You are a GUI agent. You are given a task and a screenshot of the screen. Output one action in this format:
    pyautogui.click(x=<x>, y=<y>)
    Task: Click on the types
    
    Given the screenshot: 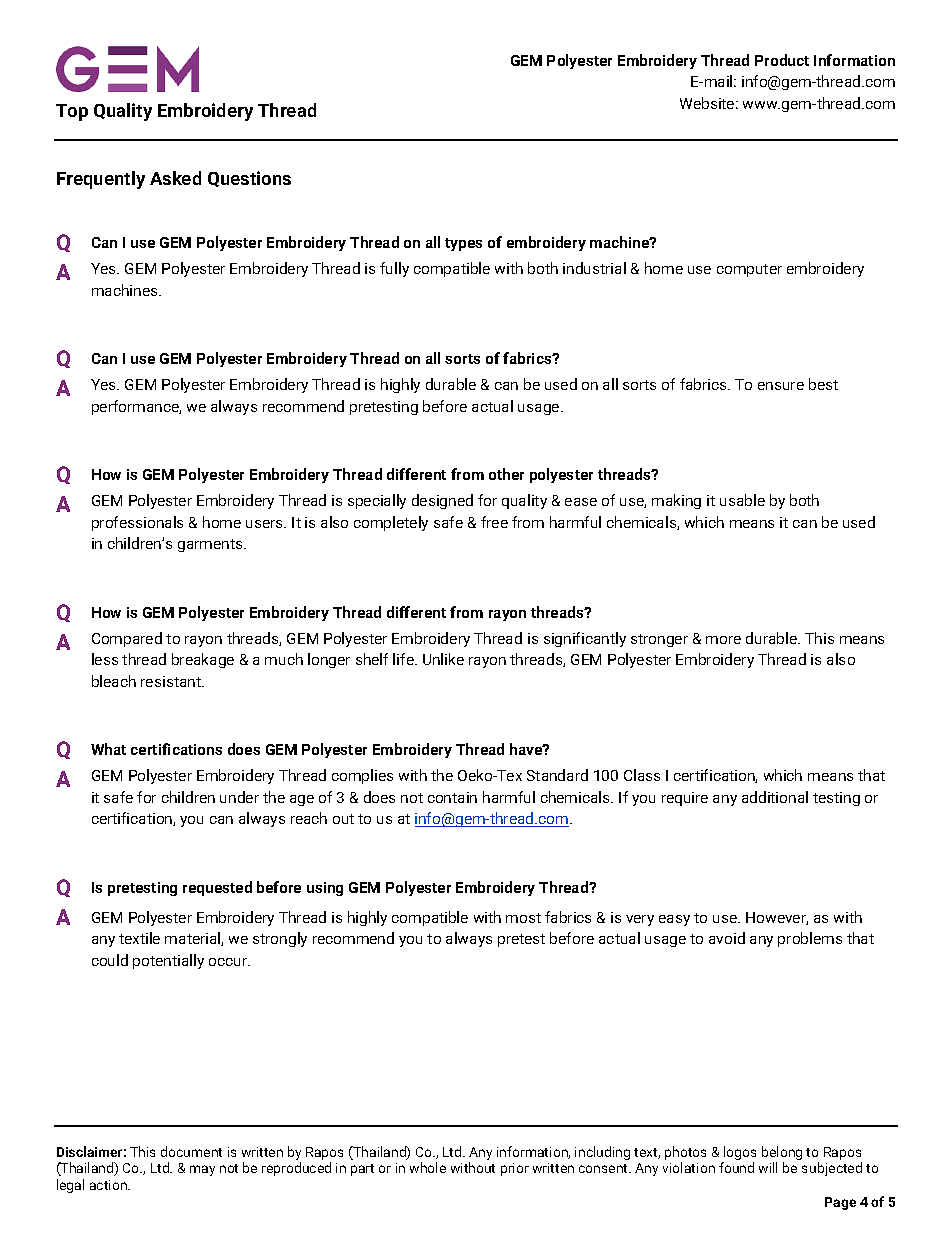 What is the action you would take?
    pyautogui.click(x=463, y=244)
